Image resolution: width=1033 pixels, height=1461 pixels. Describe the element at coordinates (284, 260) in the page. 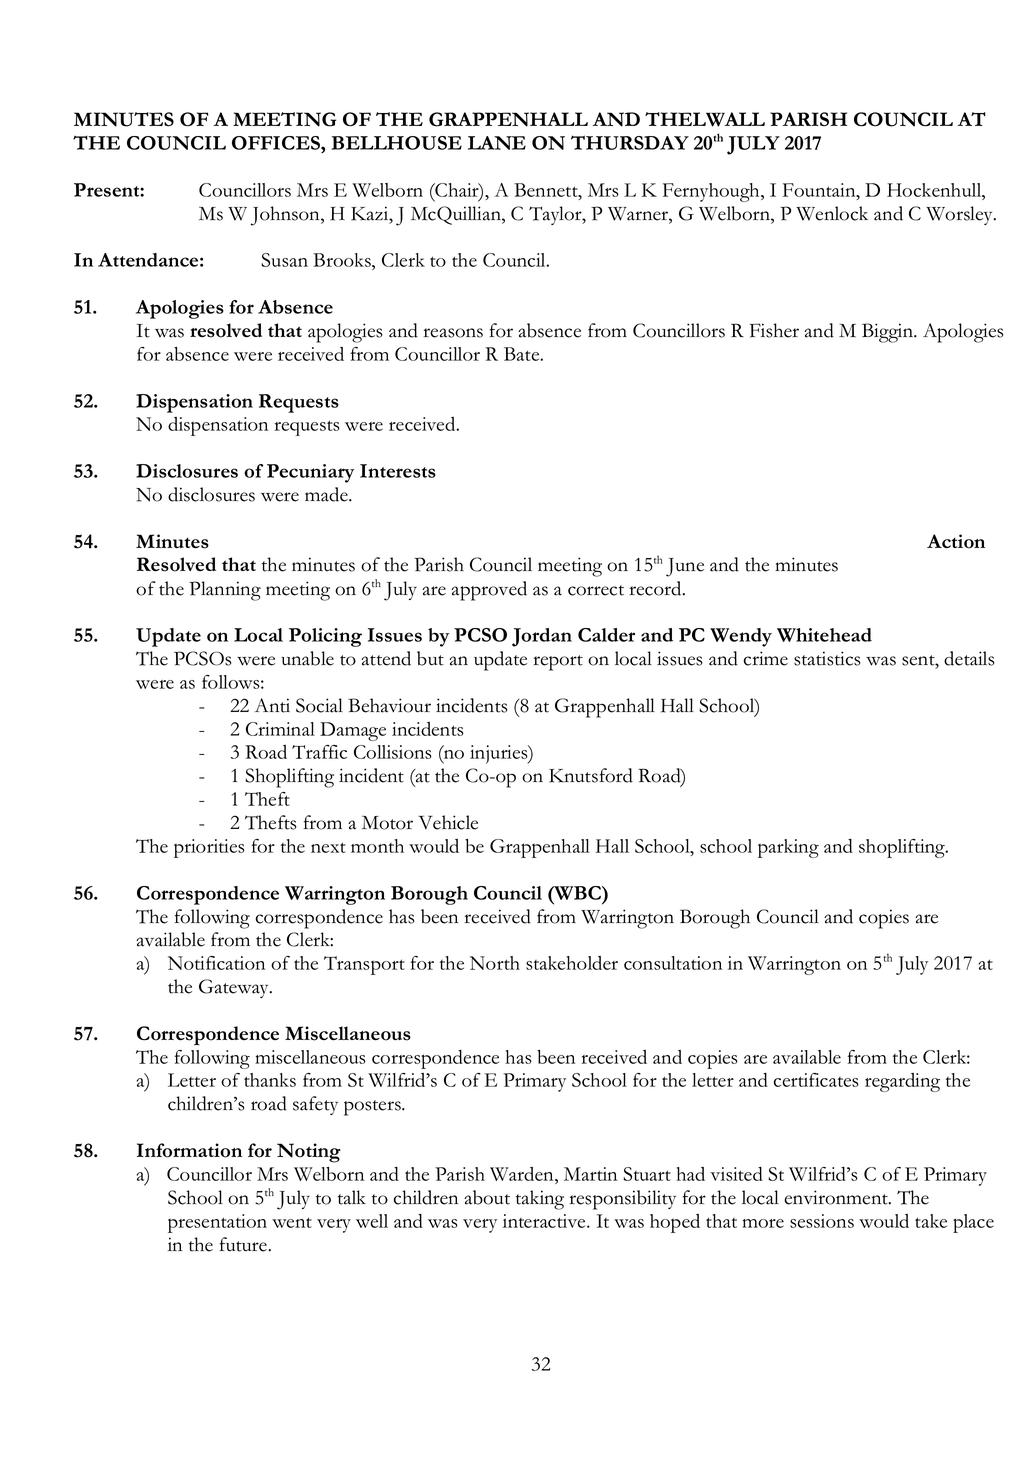

I see `Susan` at that location.
